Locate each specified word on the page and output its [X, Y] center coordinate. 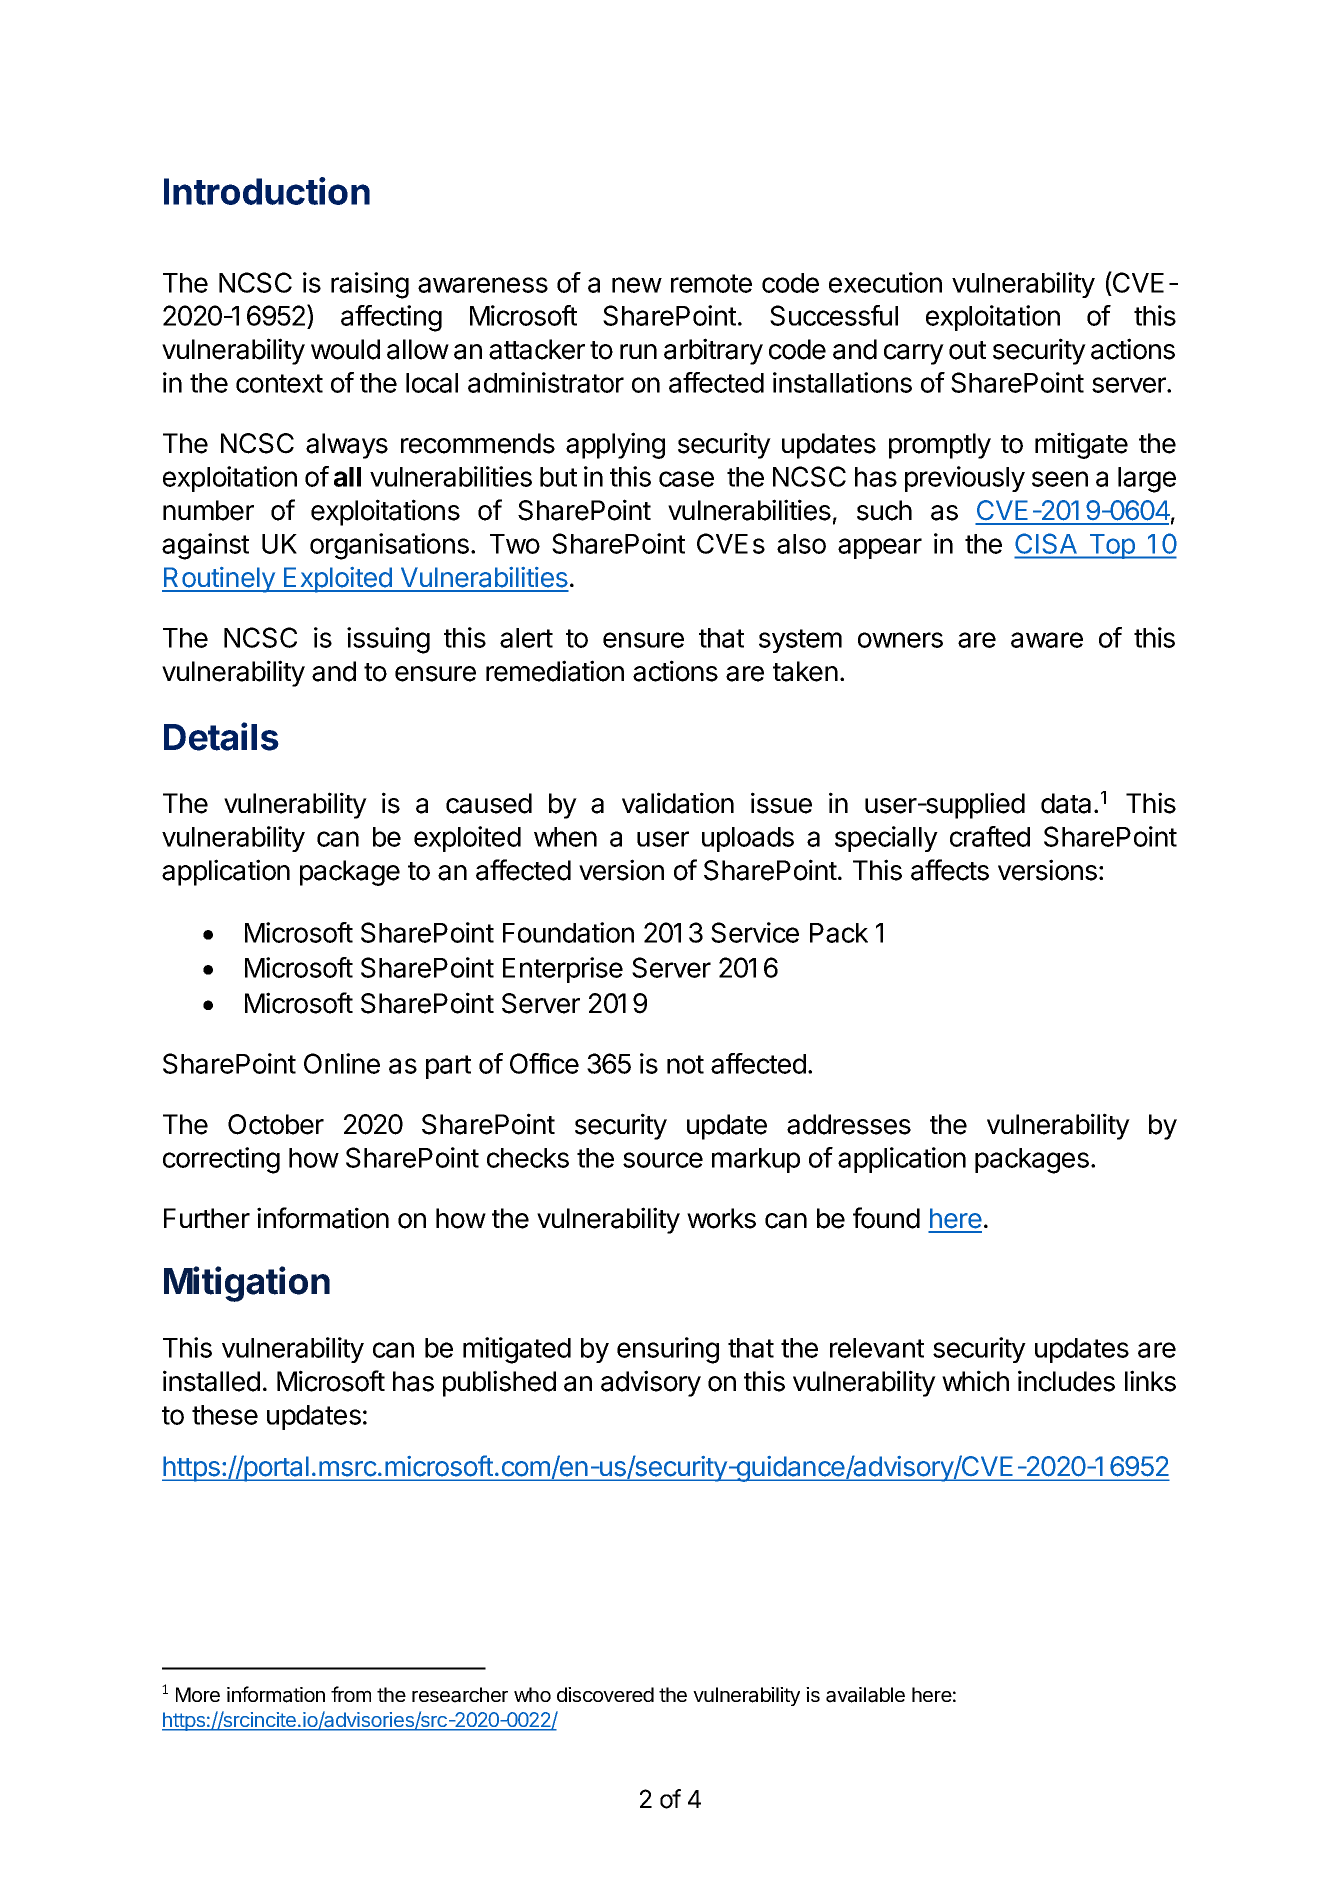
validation [678, 803]
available [865, 1695]
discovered [605, 1694]
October [276, 1124]
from [351, 1694]
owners [900, 640]
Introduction [267, 191]
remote [711, 283]
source [663, 1160]
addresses [849, 1124]
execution [885, 282]
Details [221, 736]
